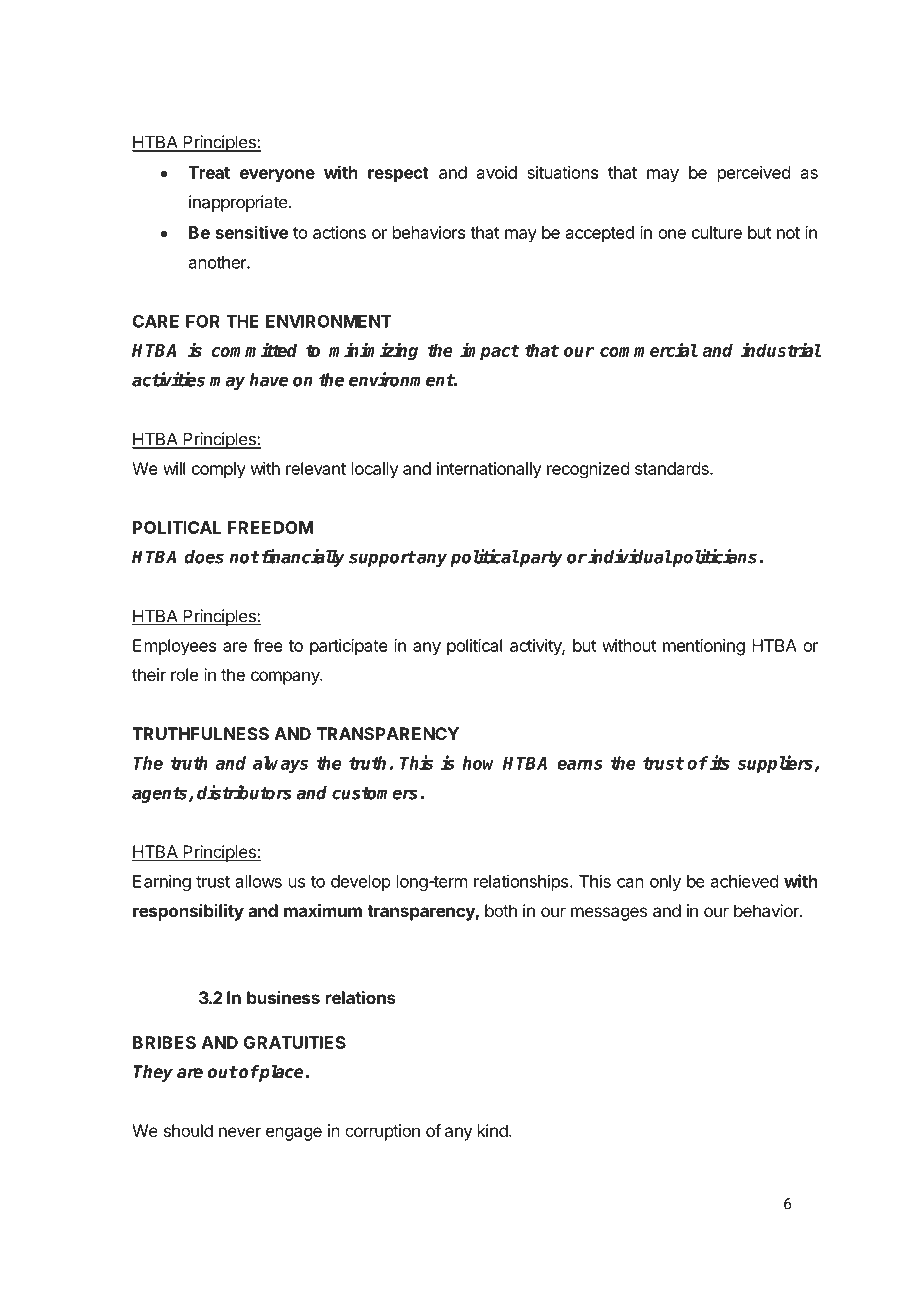 The width and height of the document is (924, 1308). What do you see at coordinates (349, 647) in the document?
I see `participate` at bounding box center [349, 647].
